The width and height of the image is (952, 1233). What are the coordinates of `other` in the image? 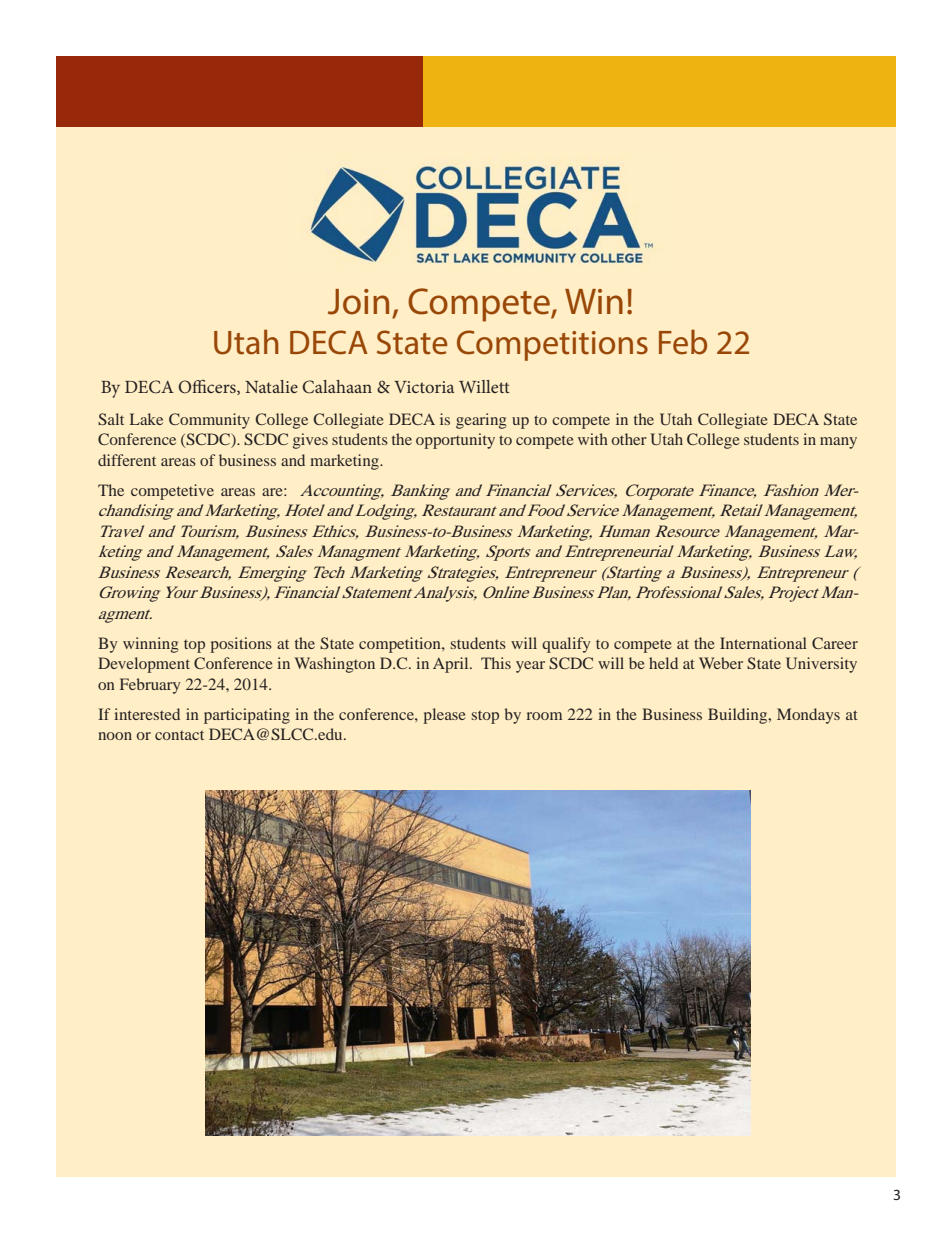 It's located at (629, 439).
